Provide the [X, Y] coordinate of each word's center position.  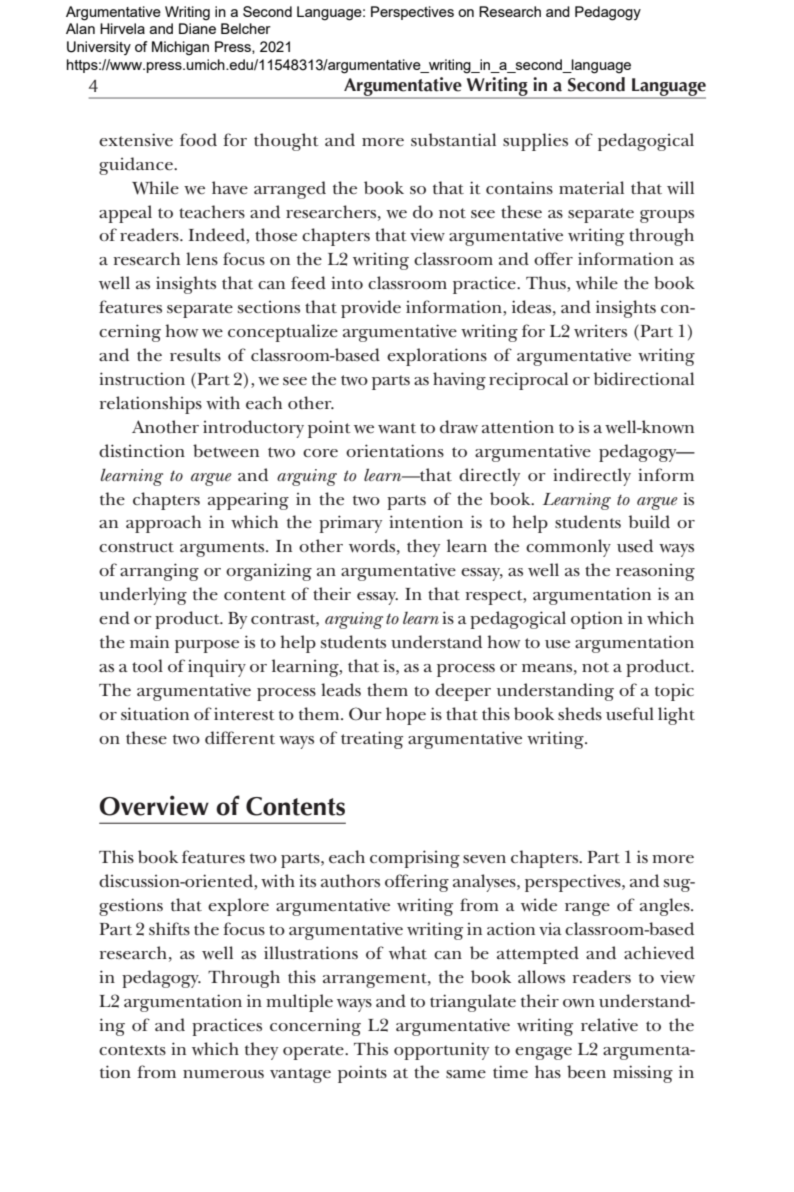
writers [600, 331]
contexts [132, 1050]
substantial [453, 139]
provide [371, 309]
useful [630, 713]
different [240, 738]
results [195, 354]
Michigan [180, 48]
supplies [535, 142]
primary [350, 524]
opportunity [441, 1051]
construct [136, 547]
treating [372, 740]
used [635, 545]
